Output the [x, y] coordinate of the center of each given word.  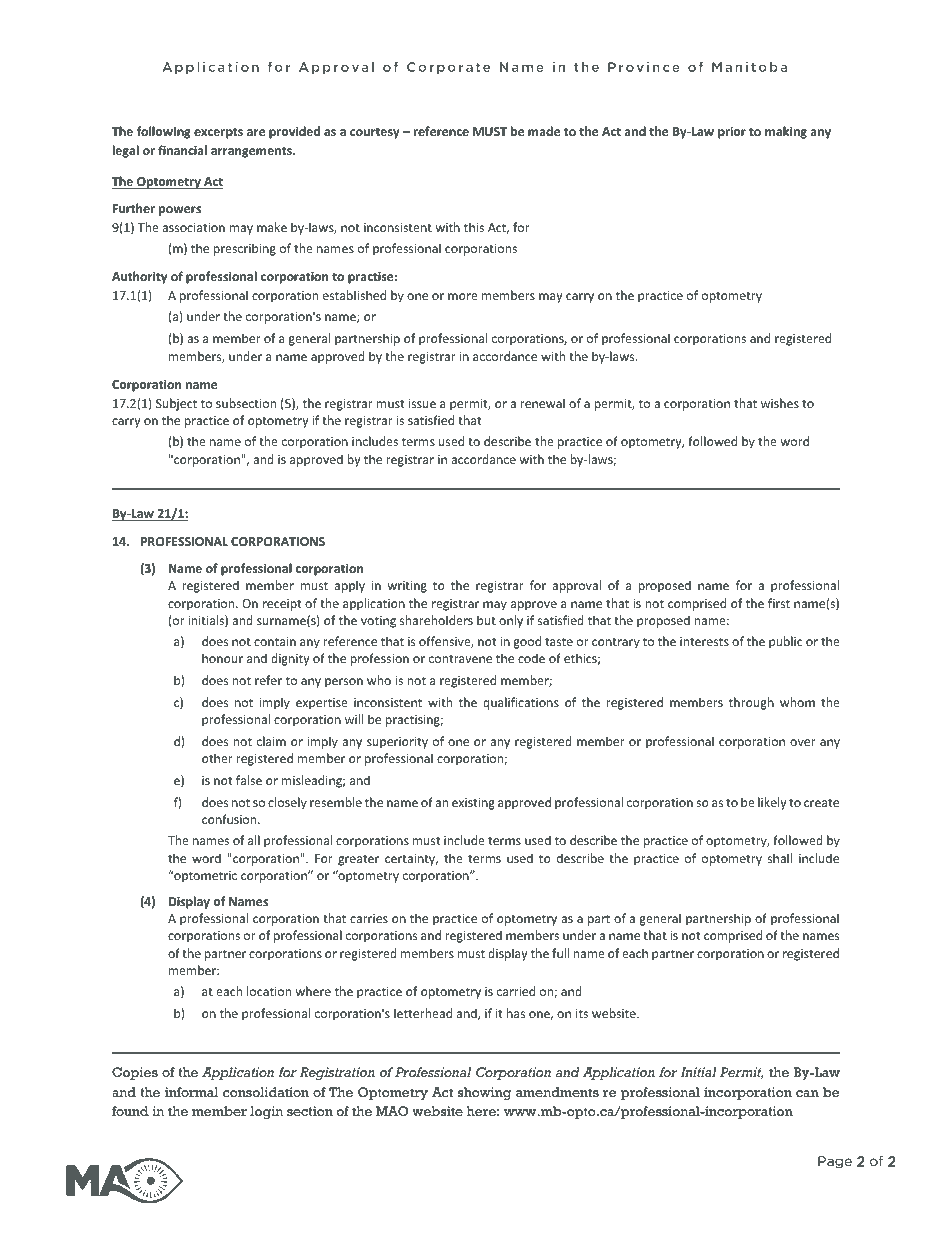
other [217, 758]
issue [422, 403]
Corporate [448, 68]
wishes [780, 403]
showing [485, 1093]
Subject [176, 404]
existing [473, 804]
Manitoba [749, 67]
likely [772, 803]
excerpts [218, 133]
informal [191, 1092]
